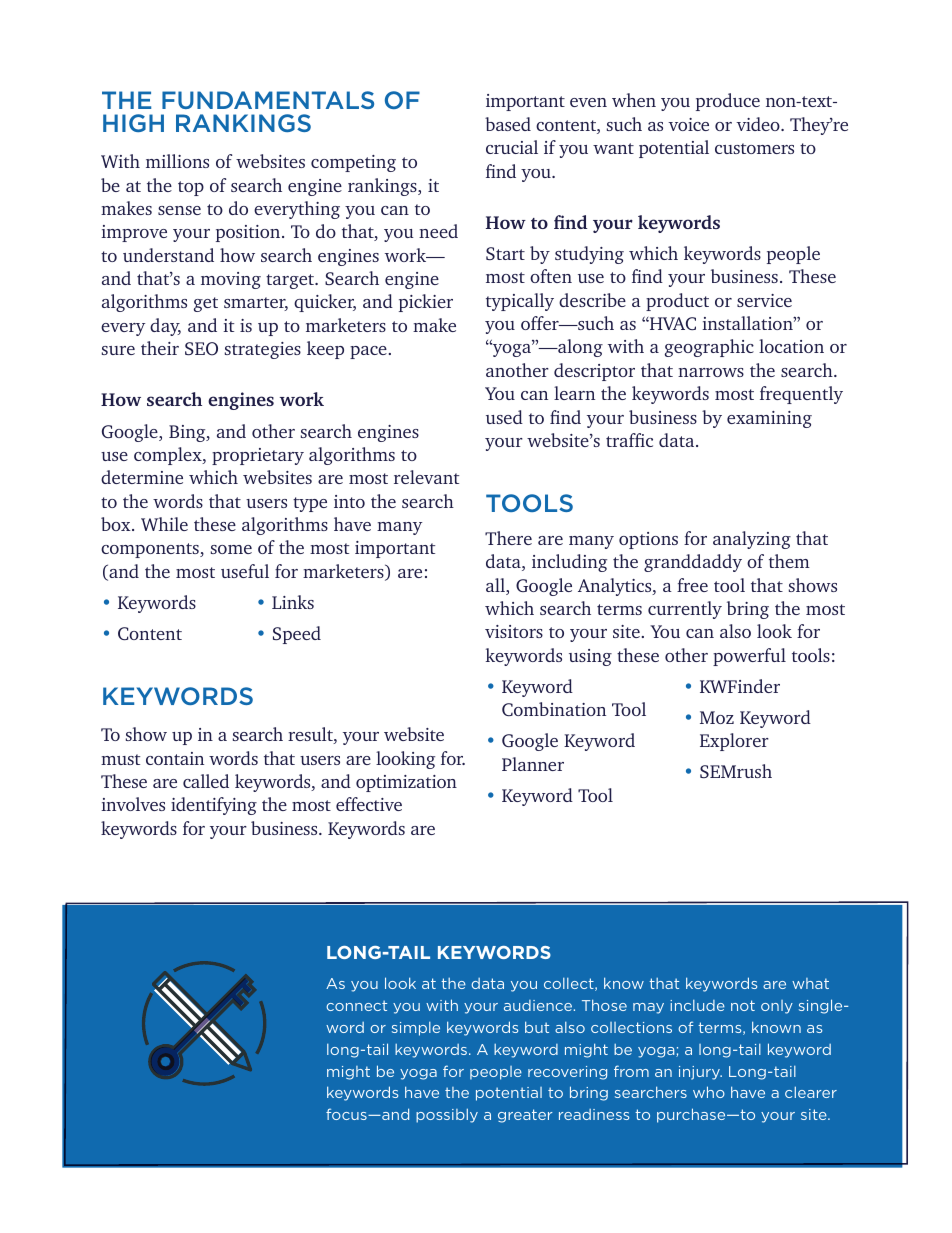 The width and height of the document is (952, 1233). Describe the element at coordinates (406, 783) in the document. I see `optimization` at that location.
